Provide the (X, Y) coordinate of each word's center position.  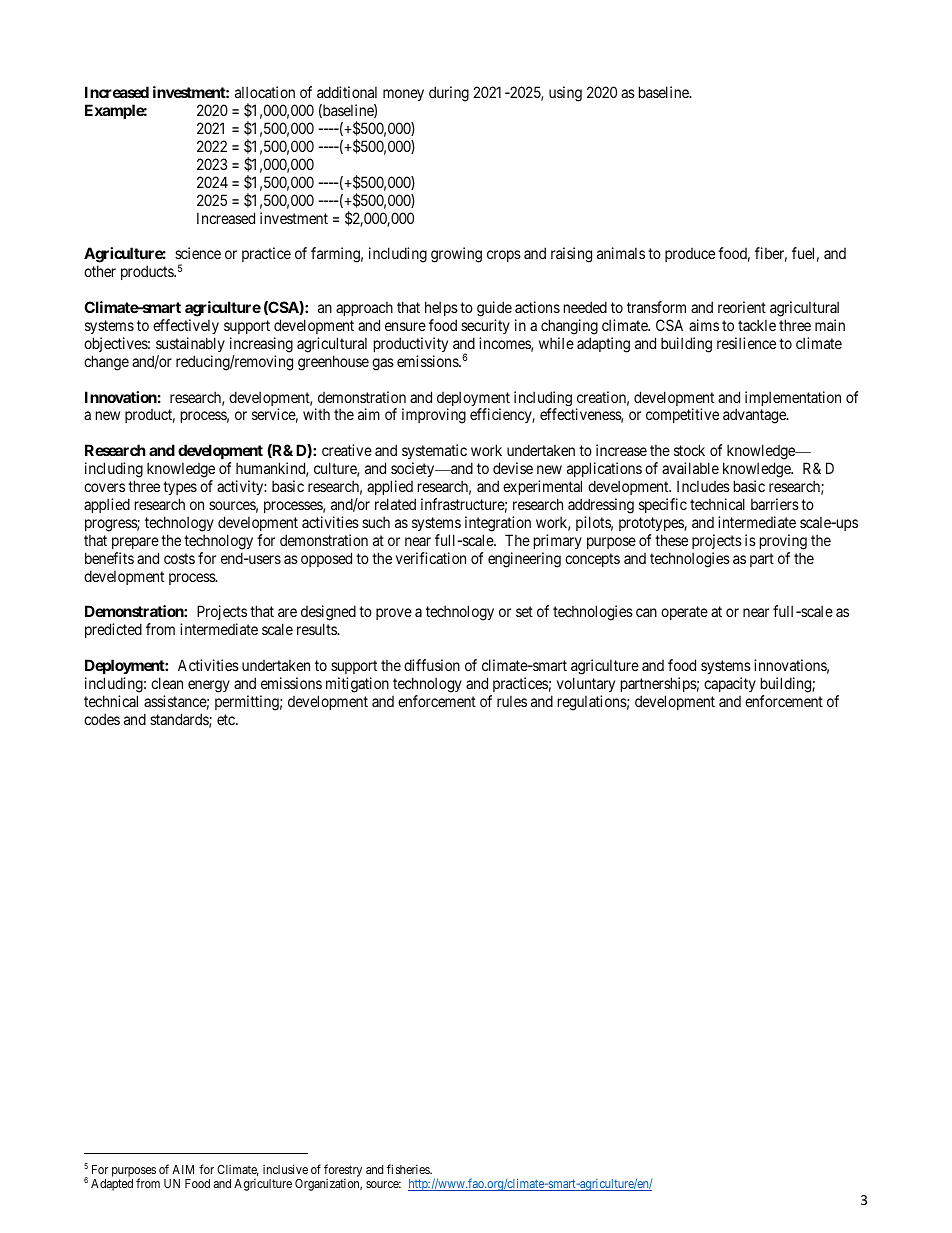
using (565, 94)
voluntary (586, 684)
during (449, 94)
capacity (730, 684)
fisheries (409, 1169)
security (485, 326)
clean (167, 683)
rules (512, 701)
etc (227, 719)
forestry (343, 1171)
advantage (755, 416)
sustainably (190, 344)
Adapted (112, 1185)
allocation (265, 92)
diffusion (432, 665)
